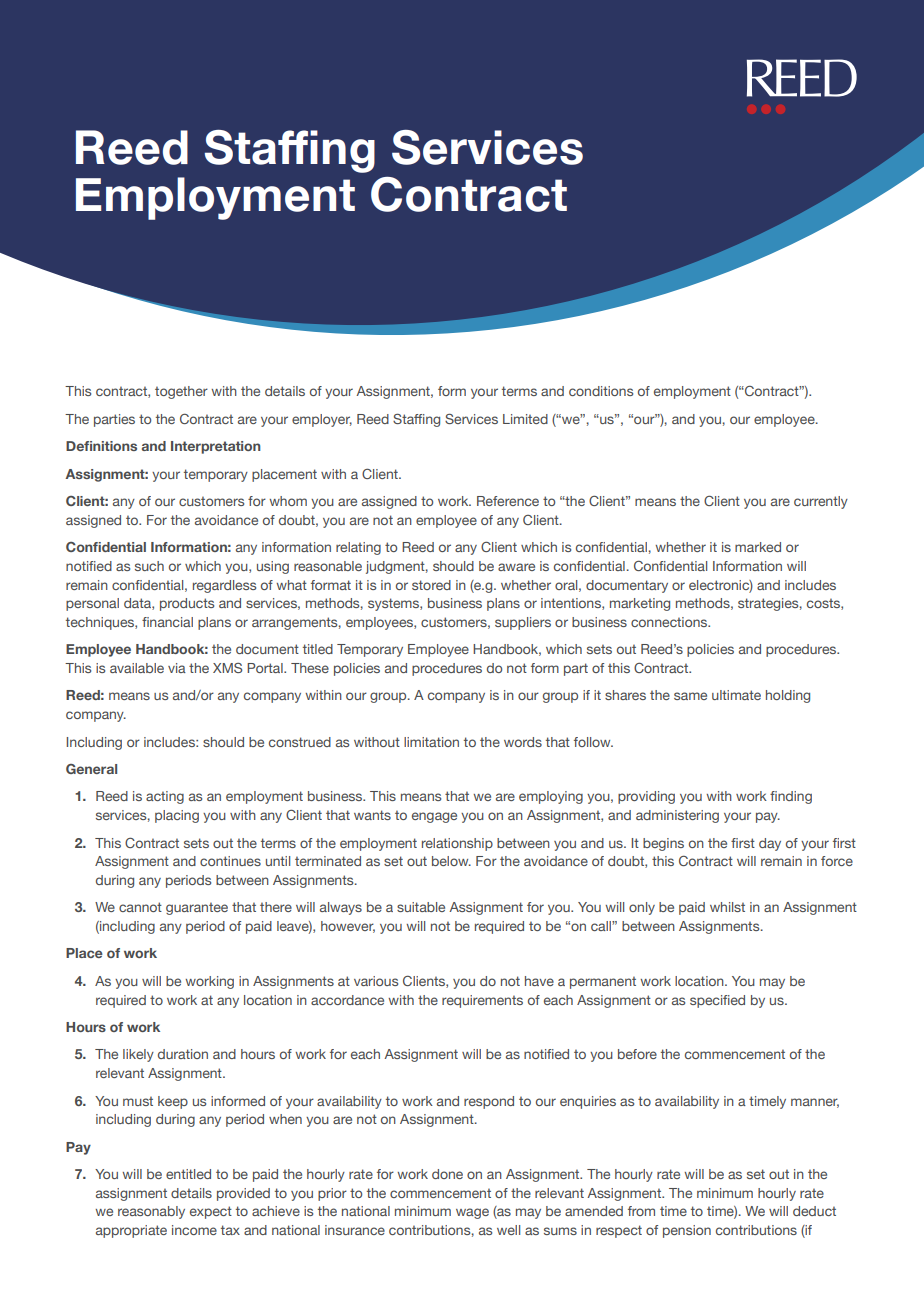 This screenshot has width=924, height=1308. What do you see at coordinates (197, 908) in the screenshot?
I see `guarantee` at bounding box center [197, 908].
